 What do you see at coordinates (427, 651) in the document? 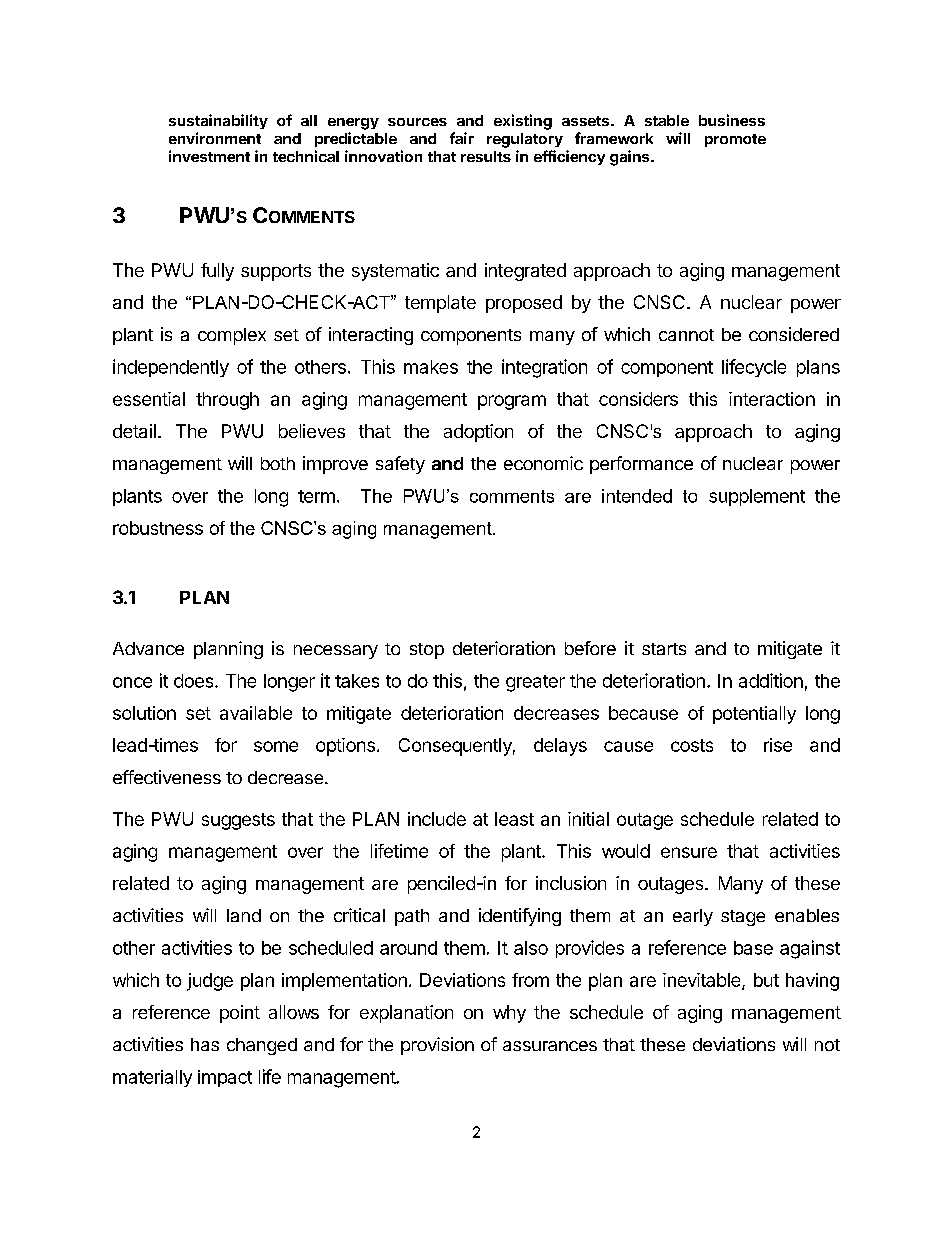
I see `stop` at bounding box center [427, 651].
